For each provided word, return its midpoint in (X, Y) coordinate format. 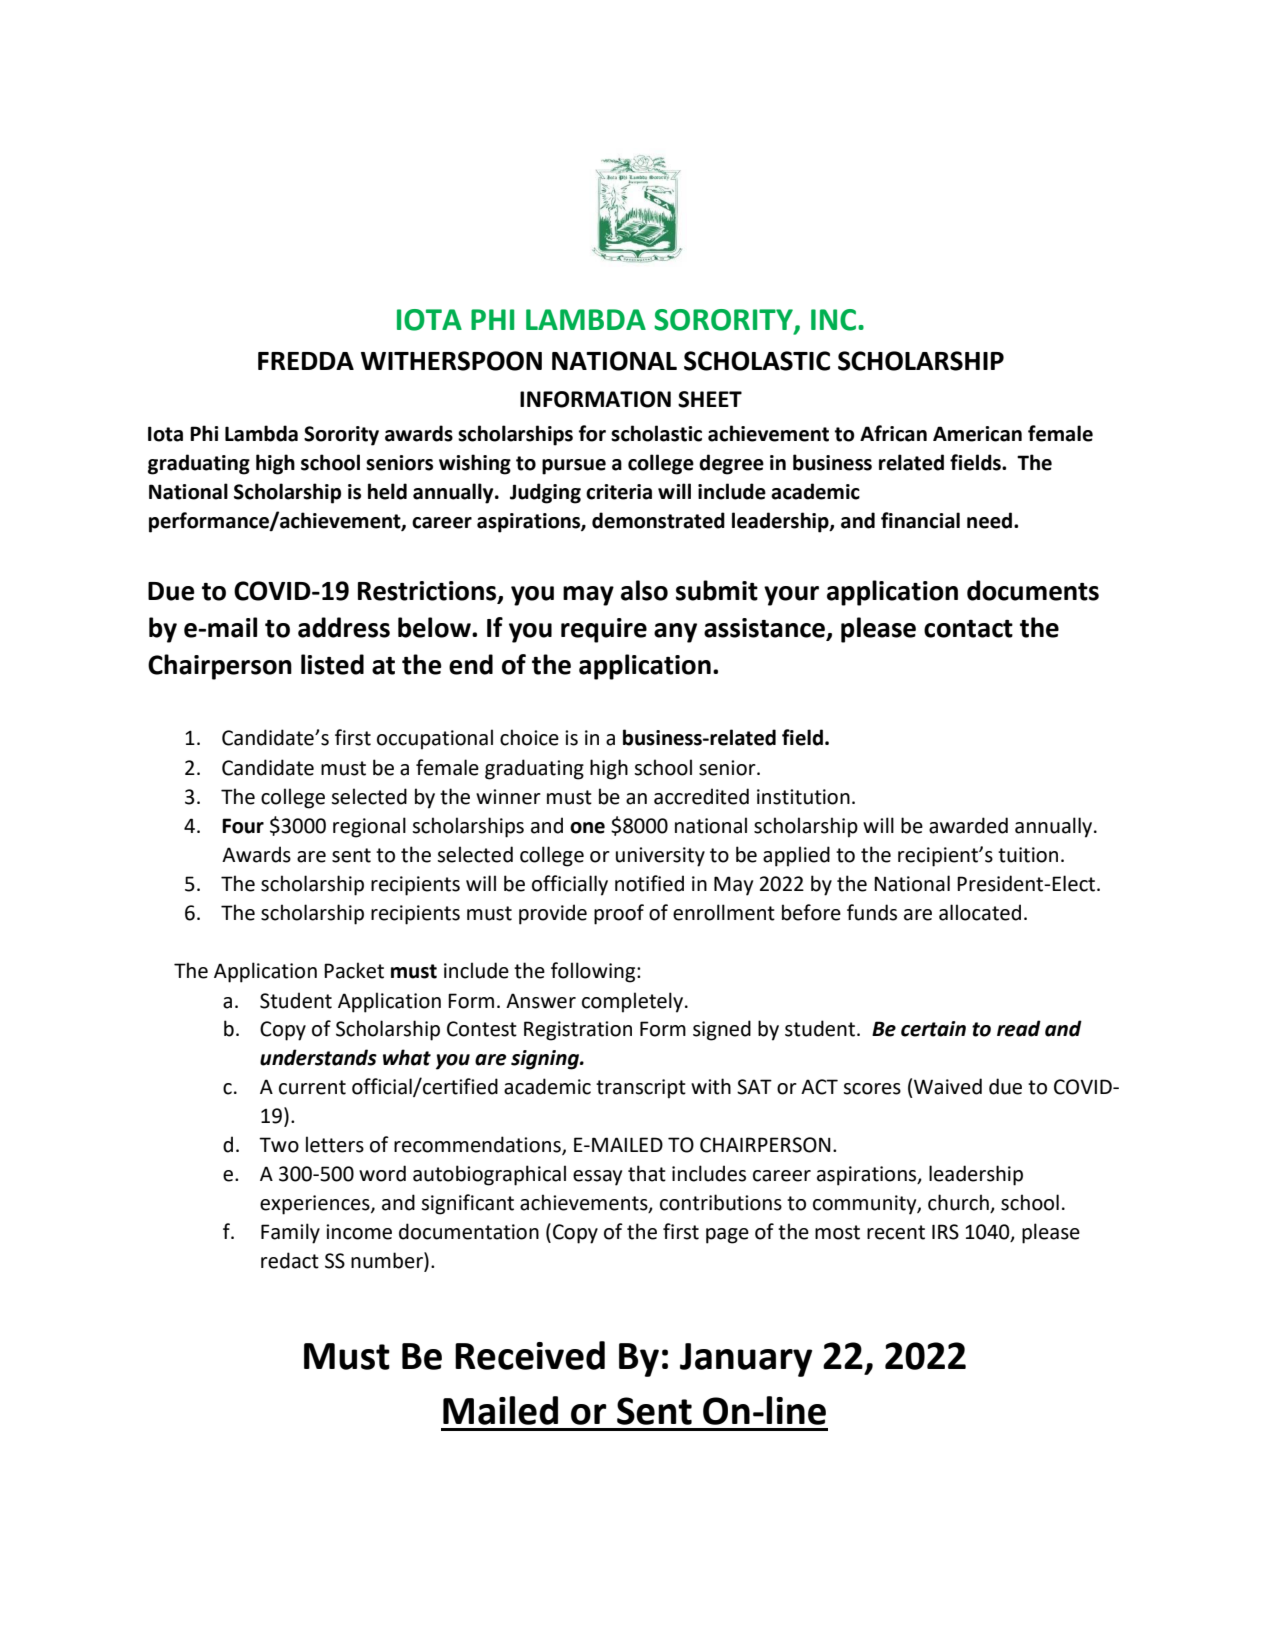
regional (369, 827)
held (387, 491)
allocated (980, 912)
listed (332, 664)
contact (968, 629)
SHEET (710, 399)
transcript (641, 1089)
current (312, 1087)
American (977, 434)
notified (649, 883)
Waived (948, 1086)
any (675, 633)
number (388, 1261)
